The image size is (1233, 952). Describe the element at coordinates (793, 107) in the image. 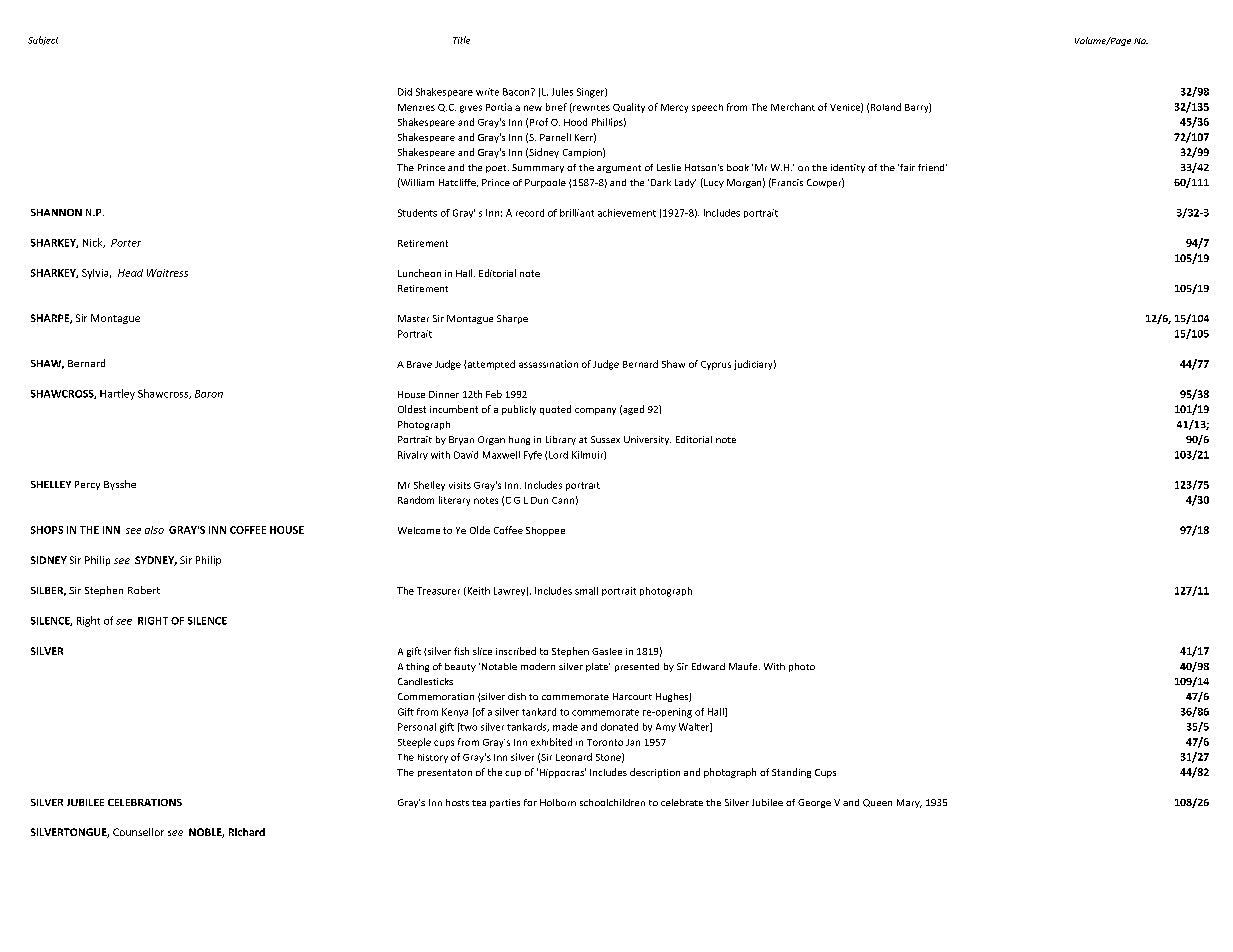

I see `Merchant` at that location.
